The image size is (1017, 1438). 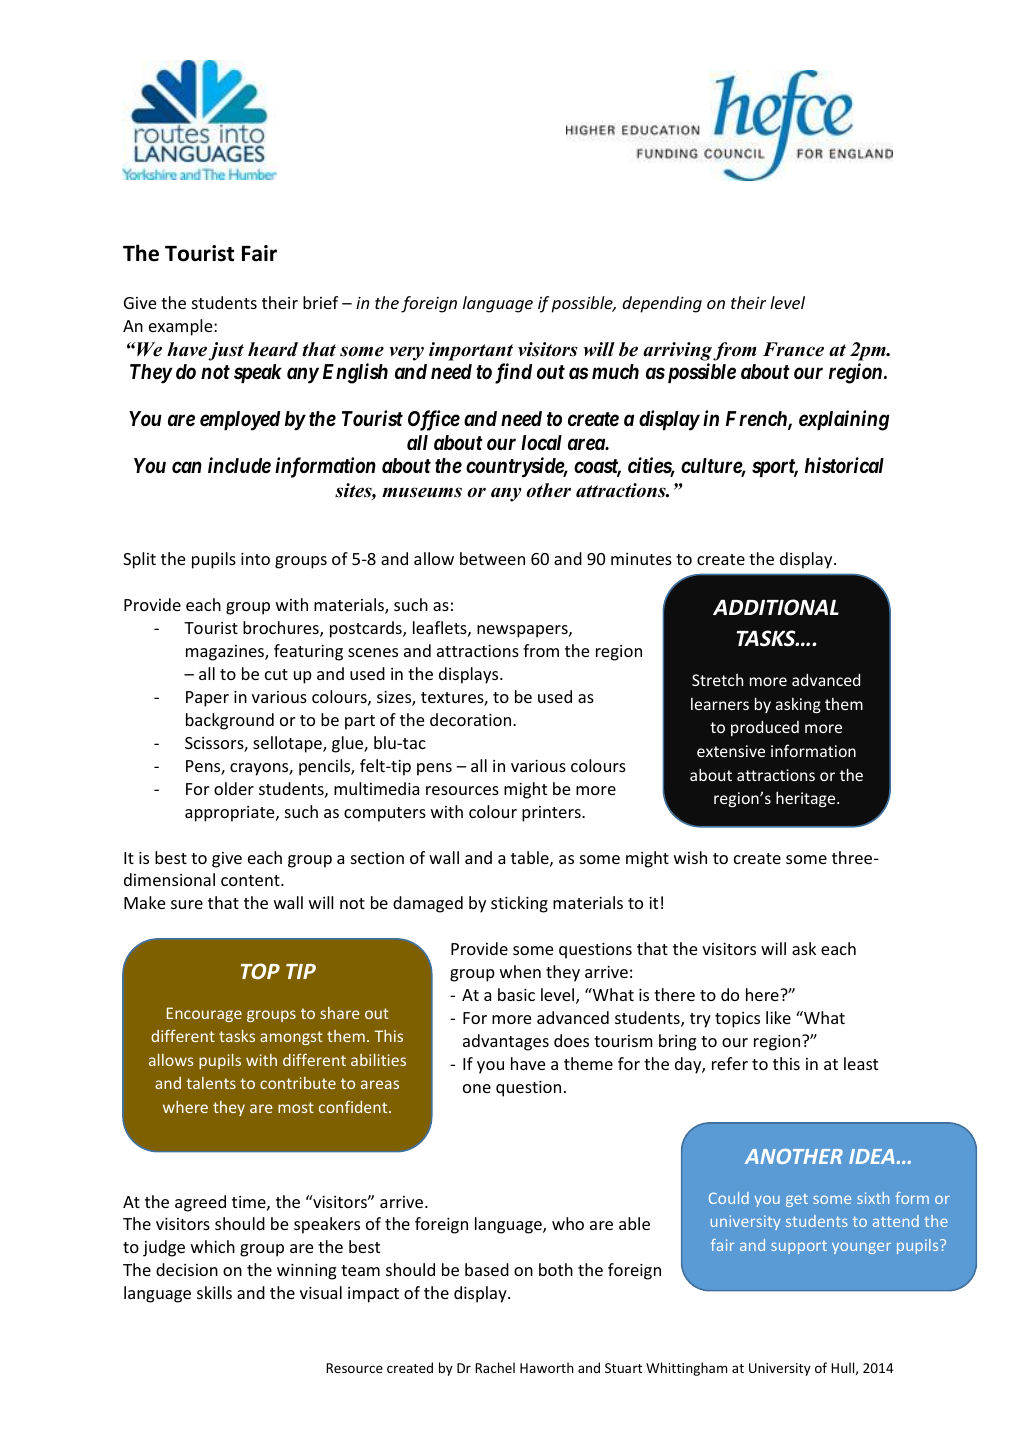 I want to click on support, so click(x=799, y=1247).
